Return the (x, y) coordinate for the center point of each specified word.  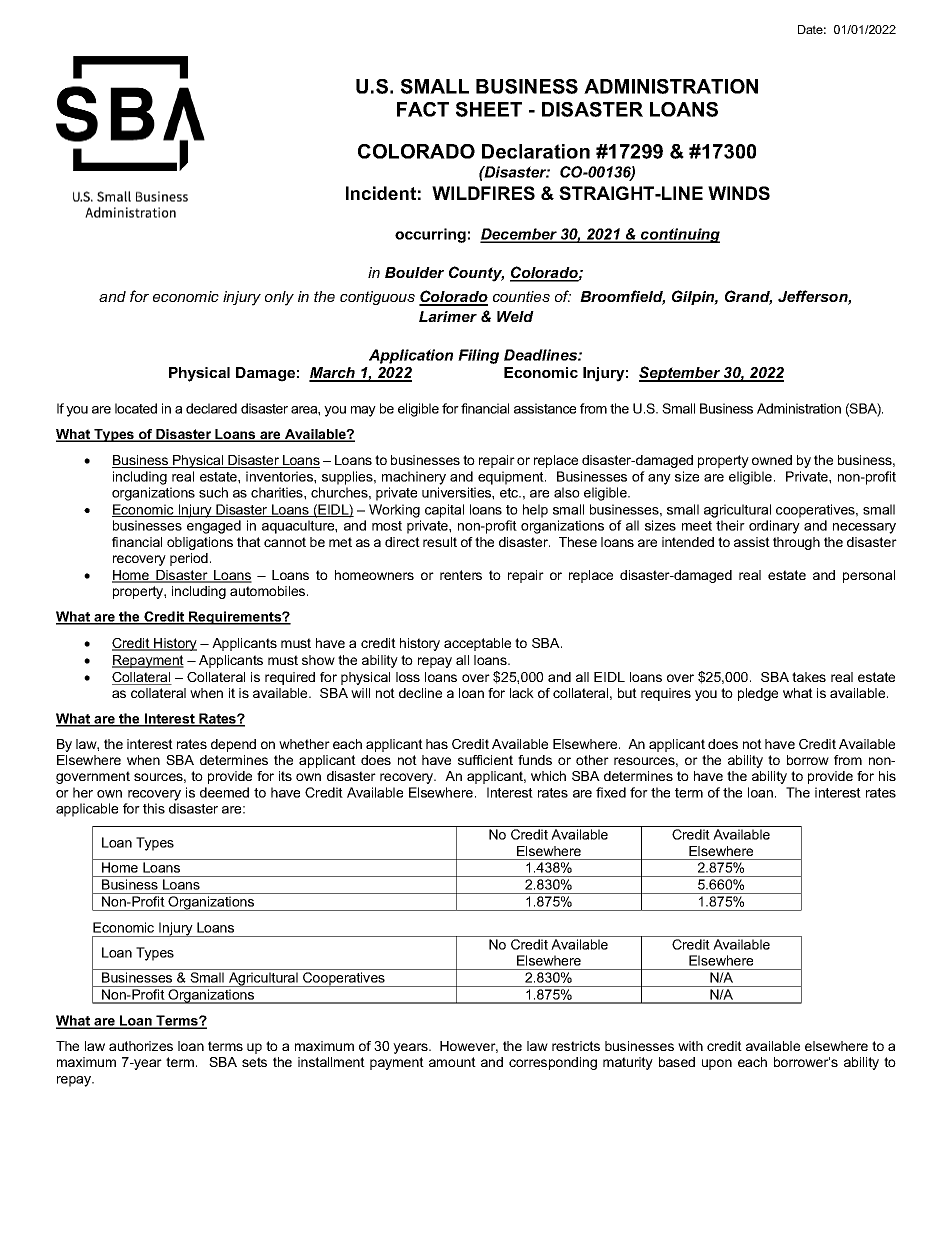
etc (510, 493)
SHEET (489, 109)
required (290, 678)
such (213, 492)
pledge (758, 694)
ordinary (774, 527)
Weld (515, 316)
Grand (748, 297)
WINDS (739, 193)
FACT (423, 109)
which (548, 776)
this (154, 808)
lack (522, 693)
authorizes (141, 1046)
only (279, 298)
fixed (611, 792)
